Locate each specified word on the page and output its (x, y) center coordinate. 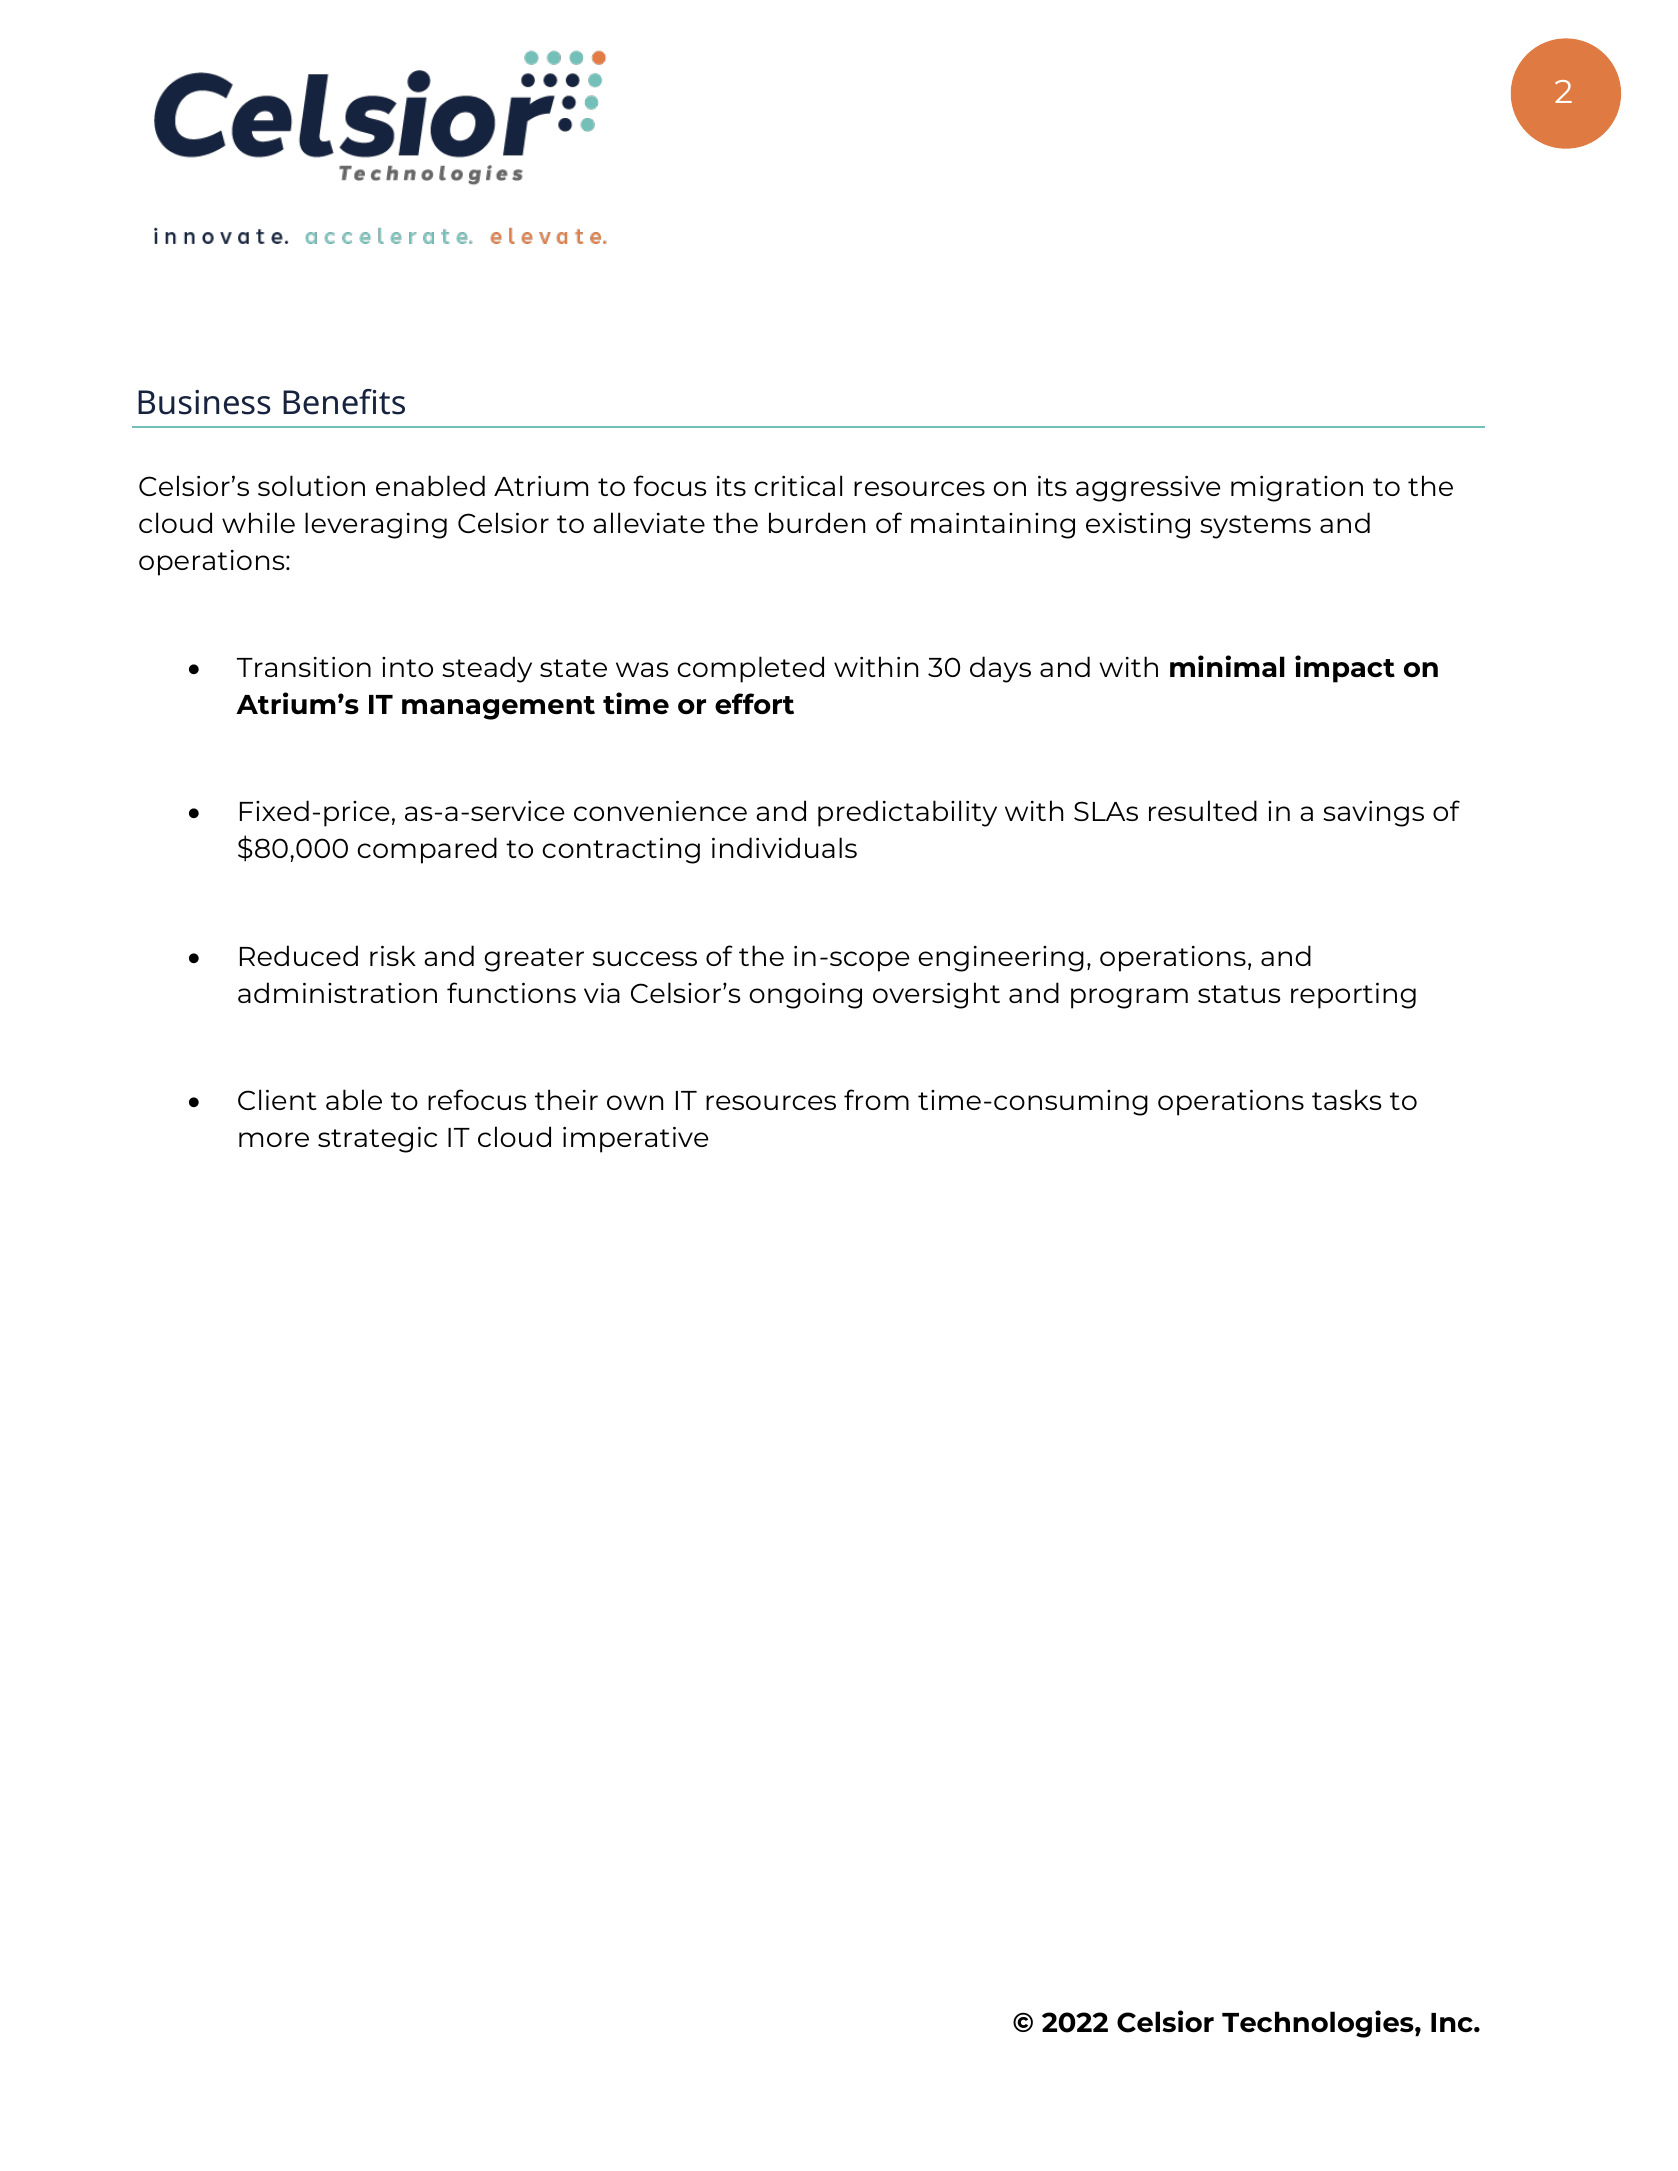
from (876, 1099)
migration (1297, 488)
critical (798, 485)
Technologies (1319, 2024)
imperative (636, 1139)
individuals (784, 847)
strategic (377, 1139)
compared (427, 850)
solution (311, 485)
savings (1373, 813)
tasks (1346, 1099)
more (274, 1139)
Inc (1453, 2022)
